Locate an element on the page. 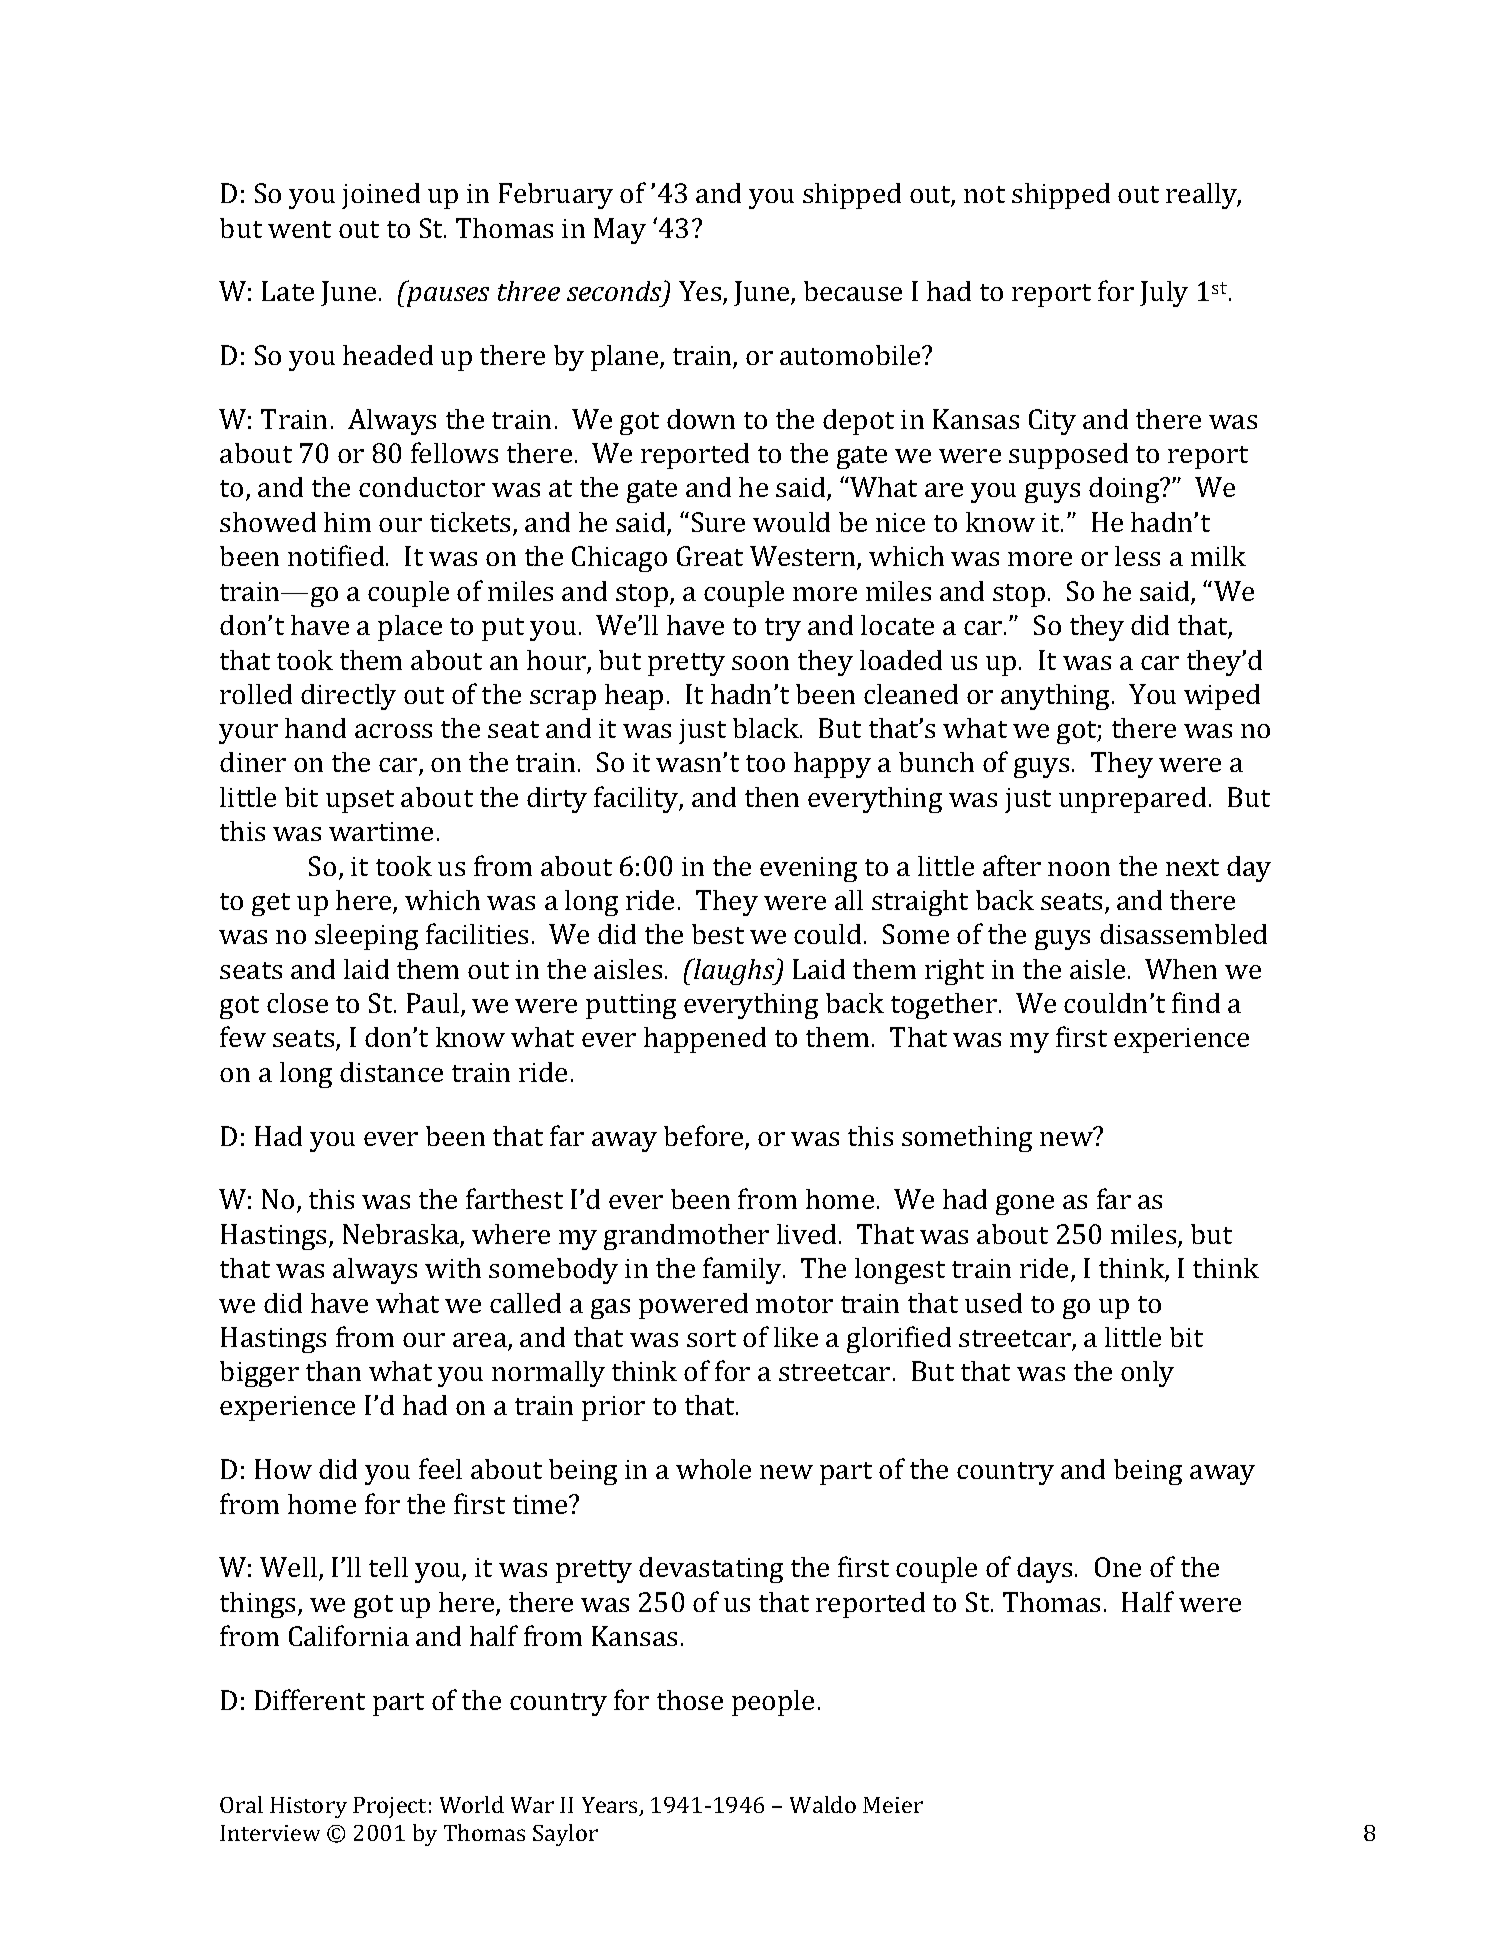 The image size is (1495, 1935). Yes is located at coordinates (701, 292).
